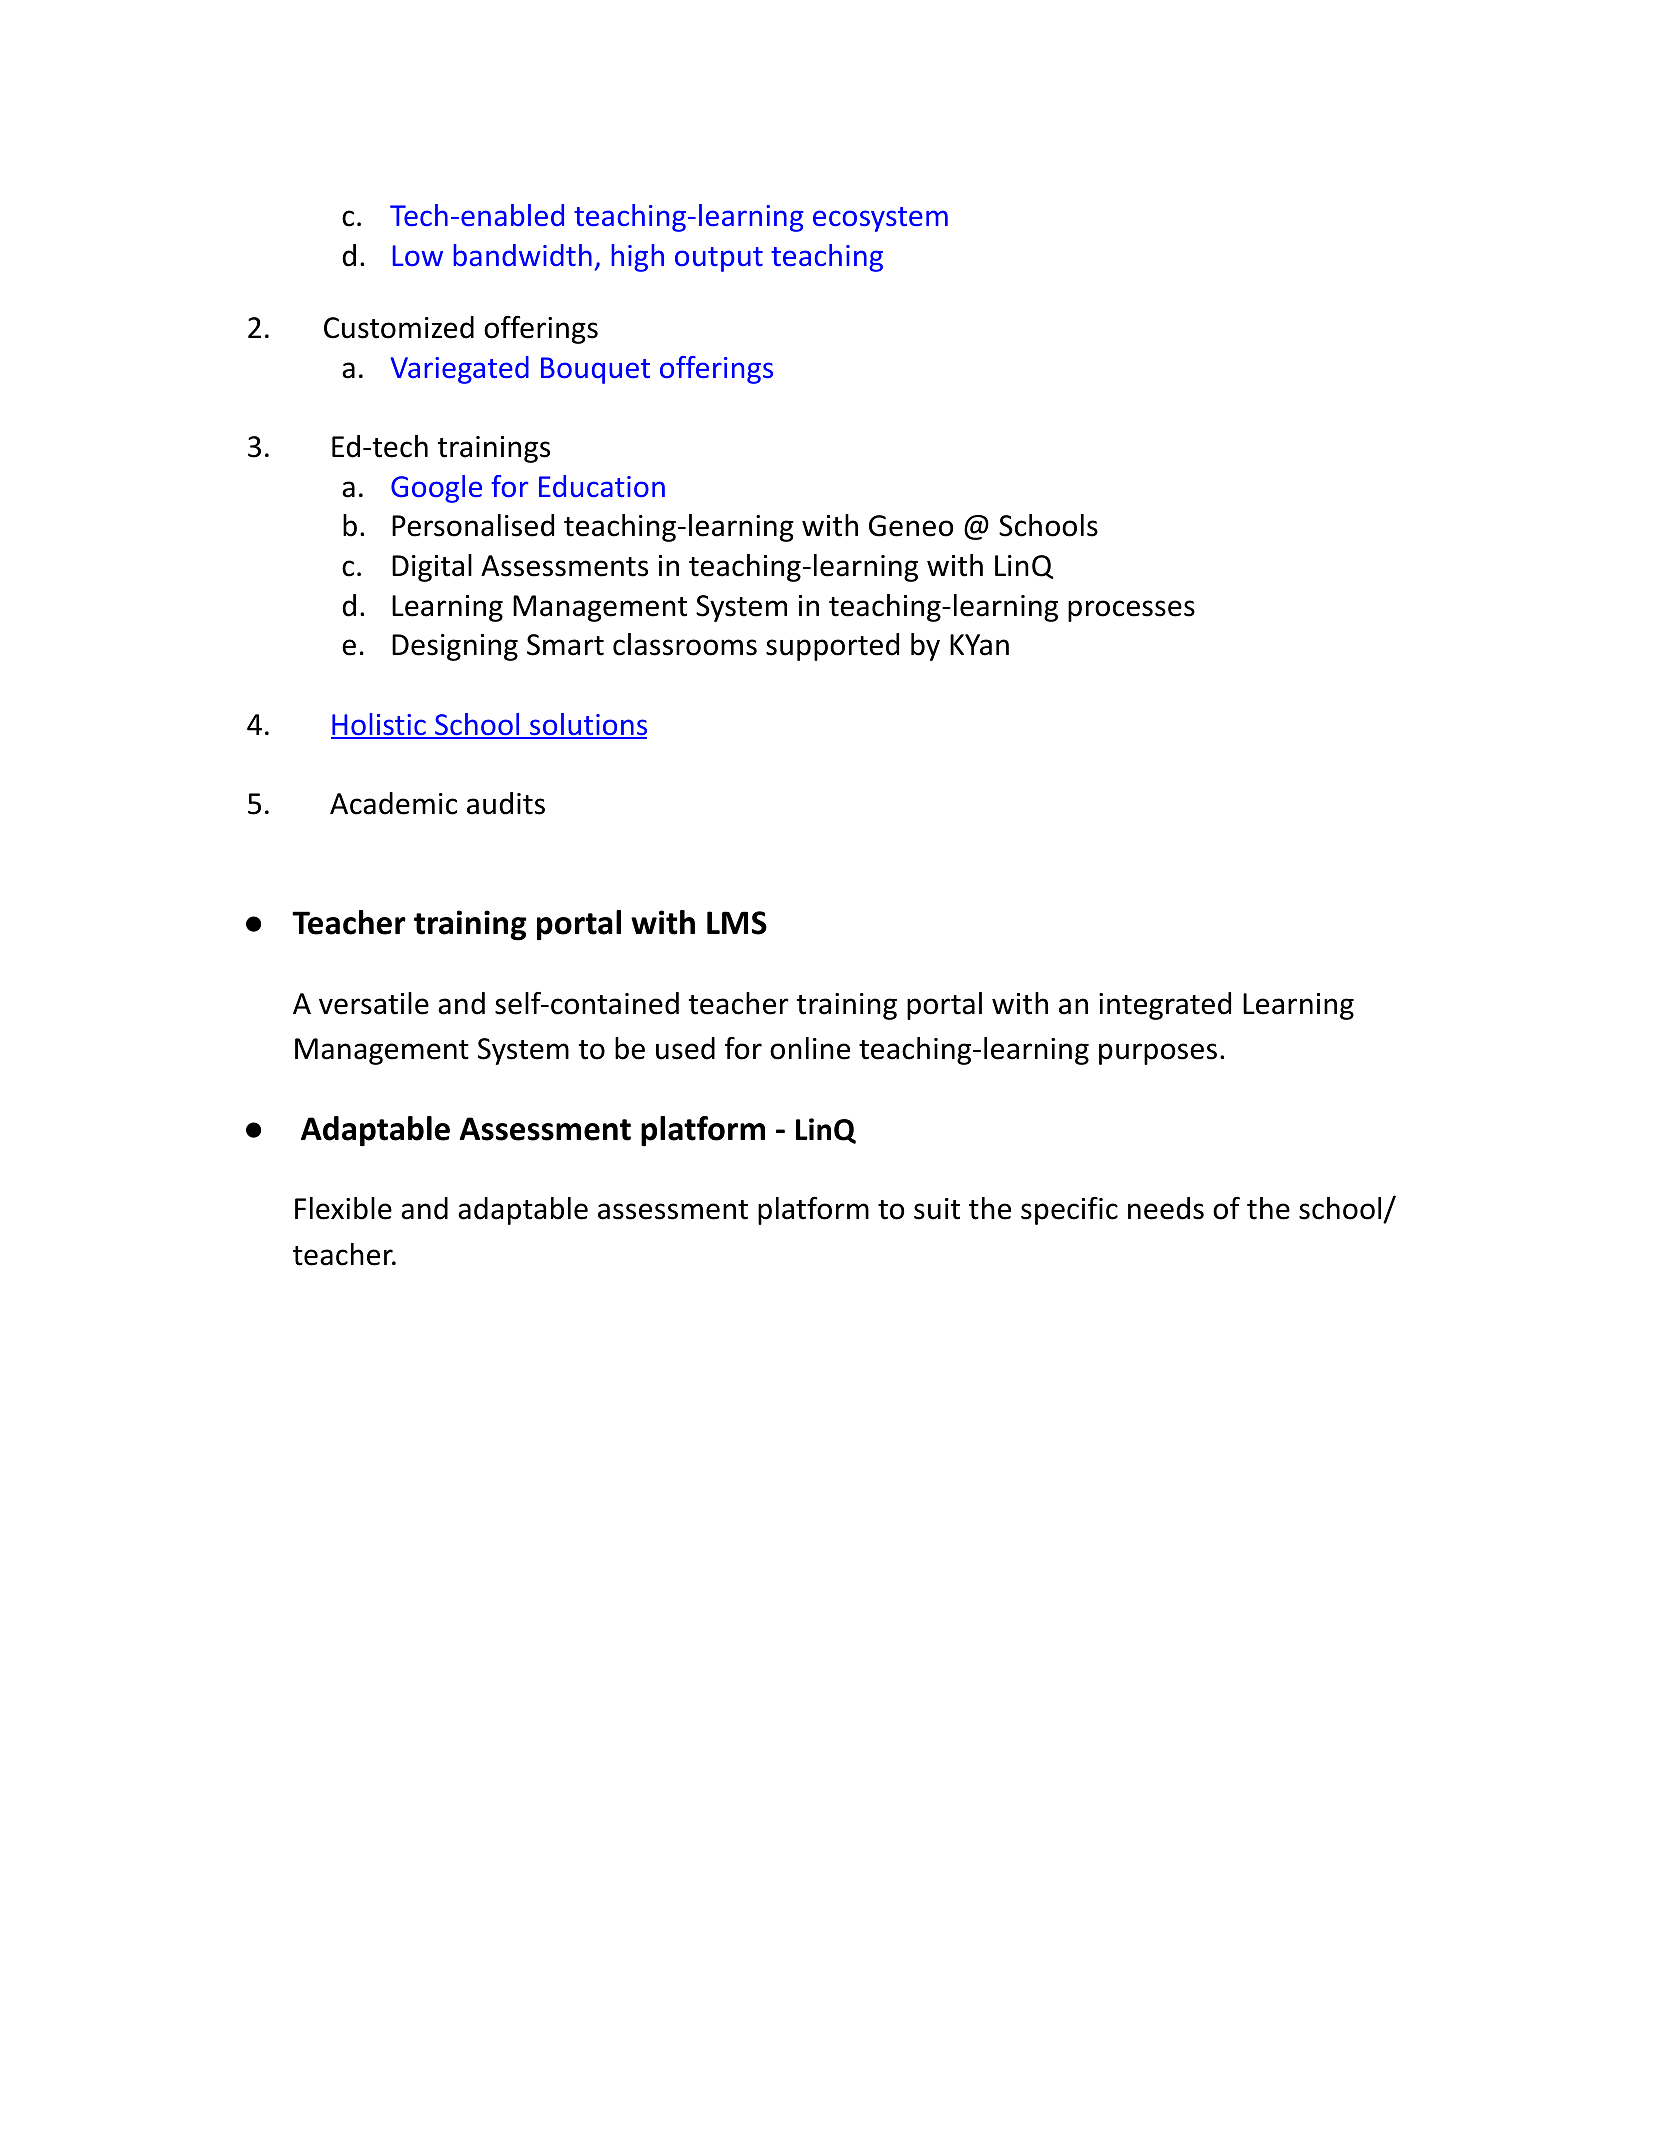 This image has width=1658, height=2145. Describe the element at coordinates (637, 258) in the image. I see `high` at that location.
